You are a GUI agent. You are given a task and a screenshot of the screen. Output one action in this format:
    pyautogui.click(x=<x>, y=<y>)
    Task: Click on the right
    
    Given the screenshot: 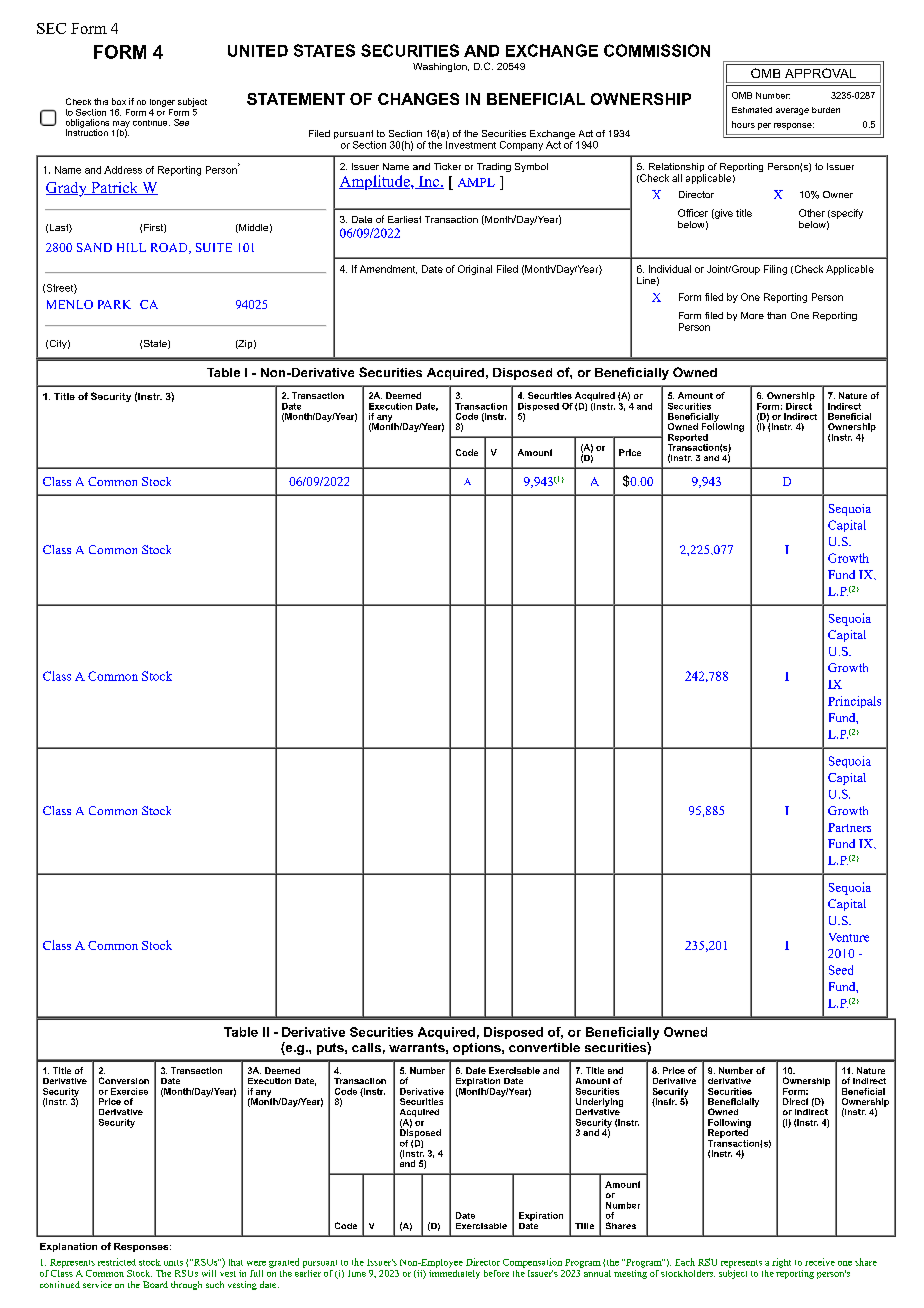 What is the action you would take?
    pyautogui.click(x=781, y=1263)
